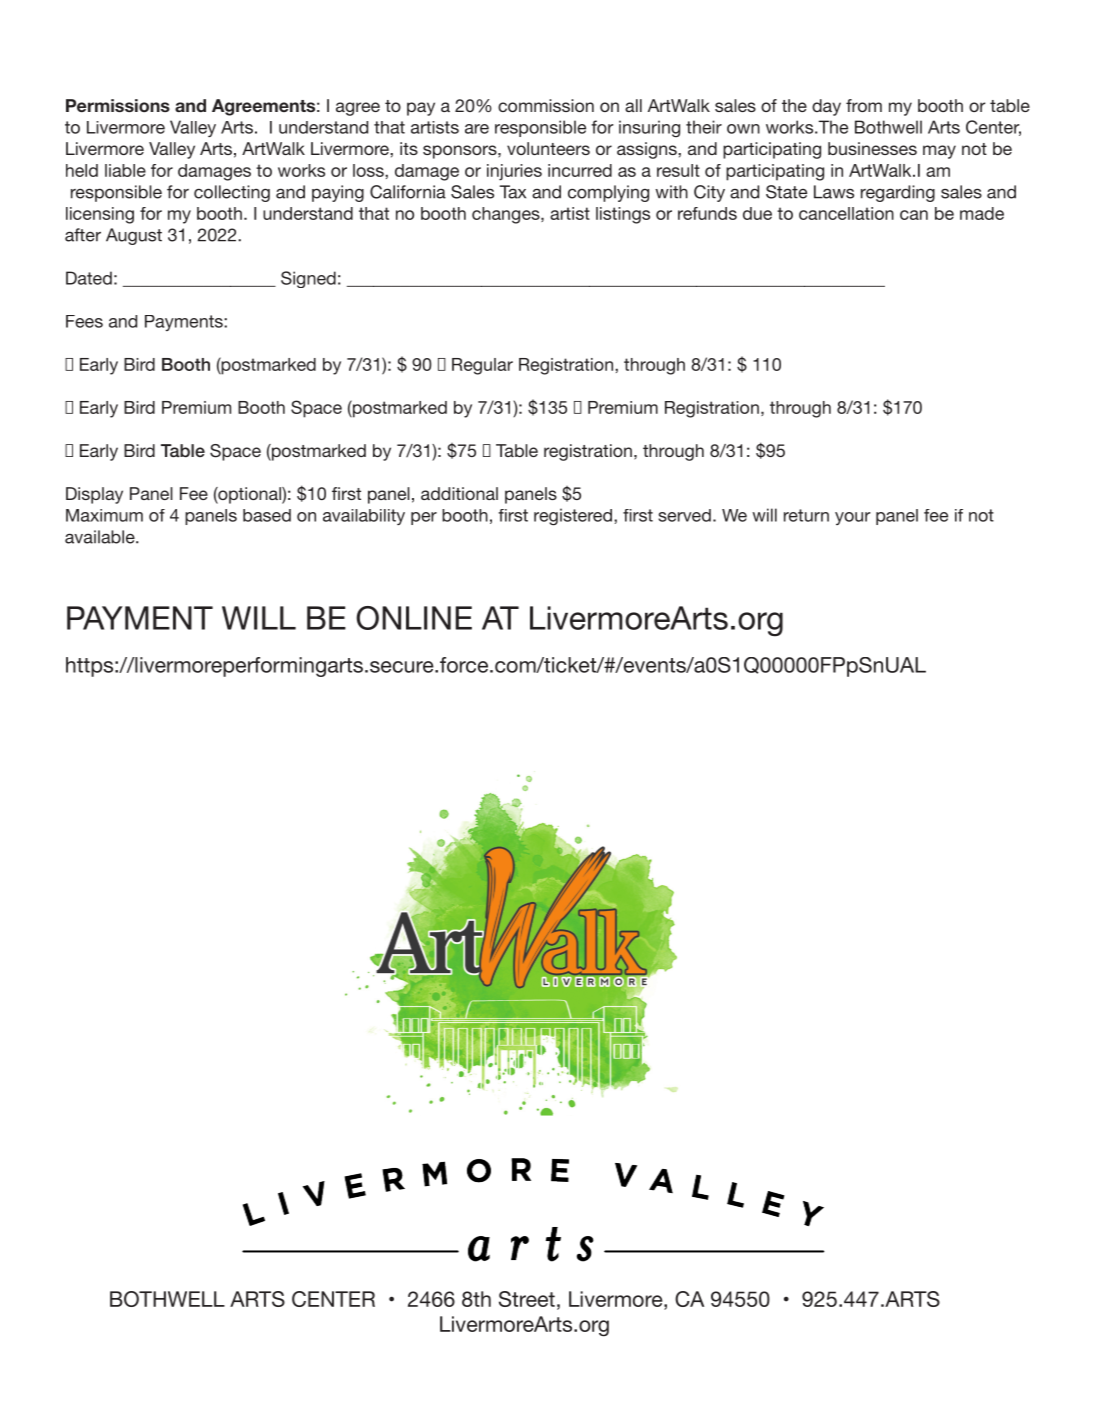  What do you see at coordinates (125, 170) in the screenshot?
I see `liable` at bounding box center [125, 170].
